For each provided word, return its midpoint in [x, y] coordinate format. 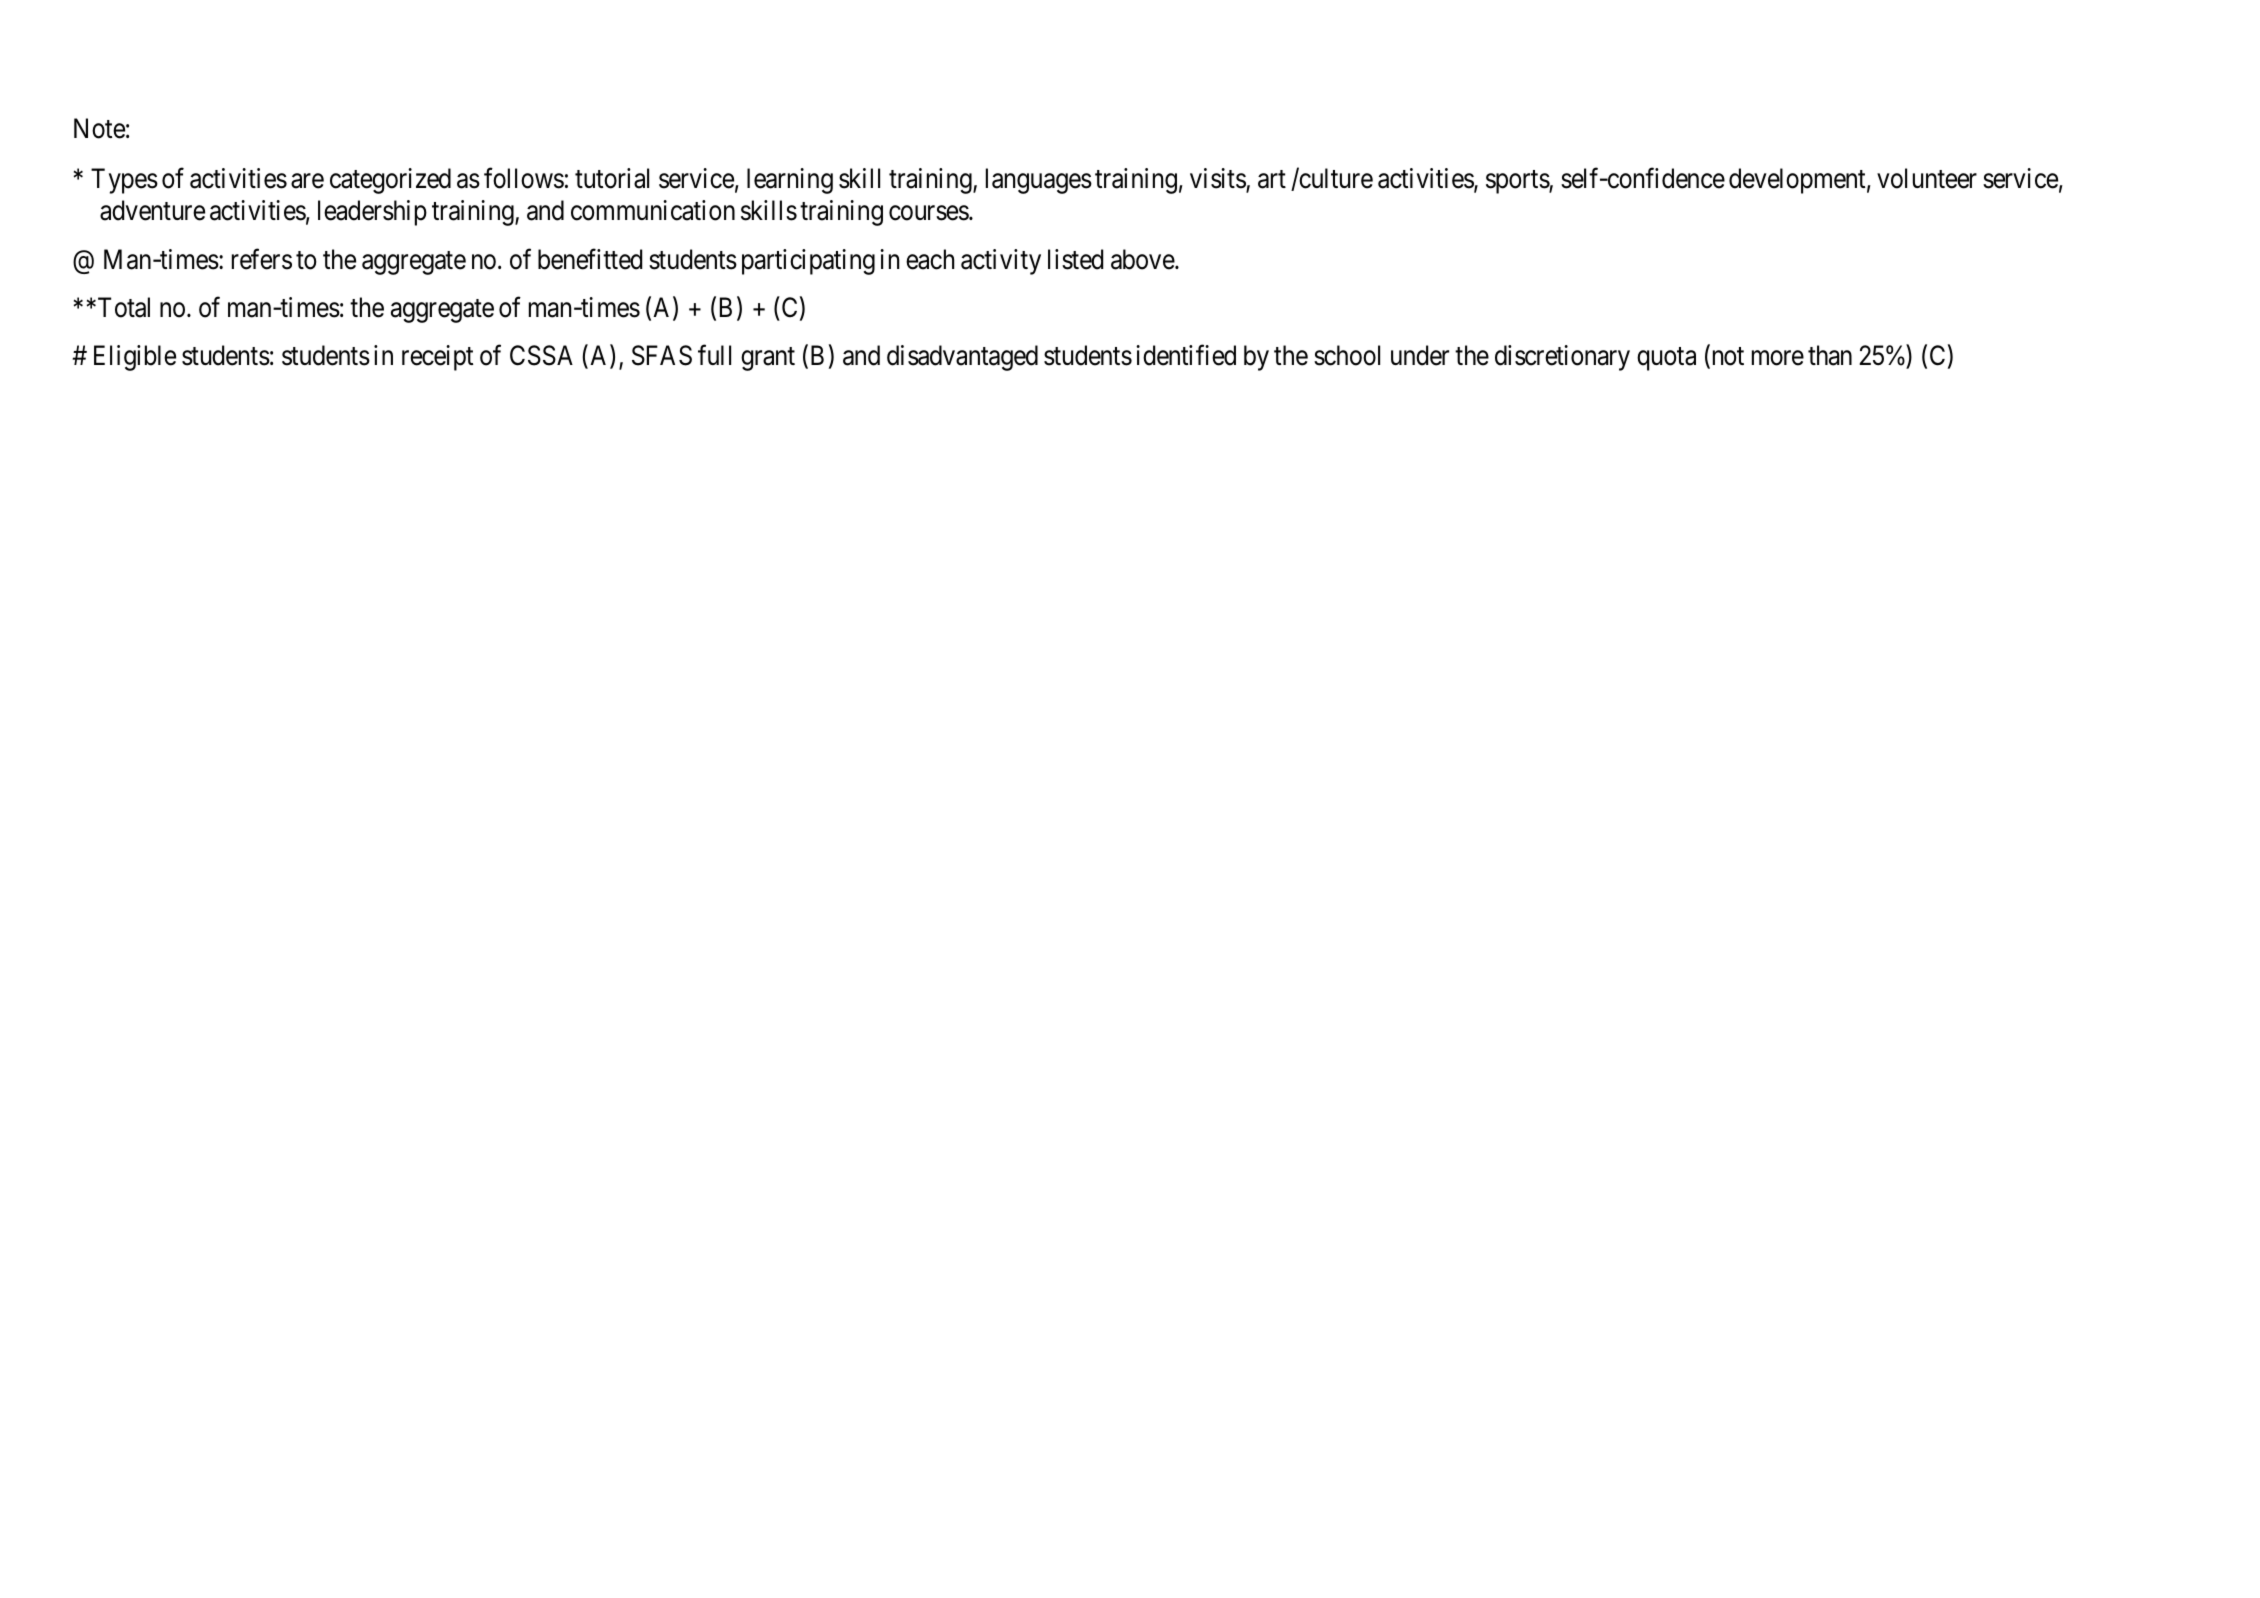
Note [99, 128]
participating [808, 262]
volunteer [1927, 178]
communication [653, 210]
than [1830, 355]
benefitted [590, 259]
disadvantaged [962, 358]
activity [1001, 262]
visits [1218, 179]
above [1143, 259]
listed [1075, 259]
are [307, 181]
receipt [437, 358]
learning [790, 181]
